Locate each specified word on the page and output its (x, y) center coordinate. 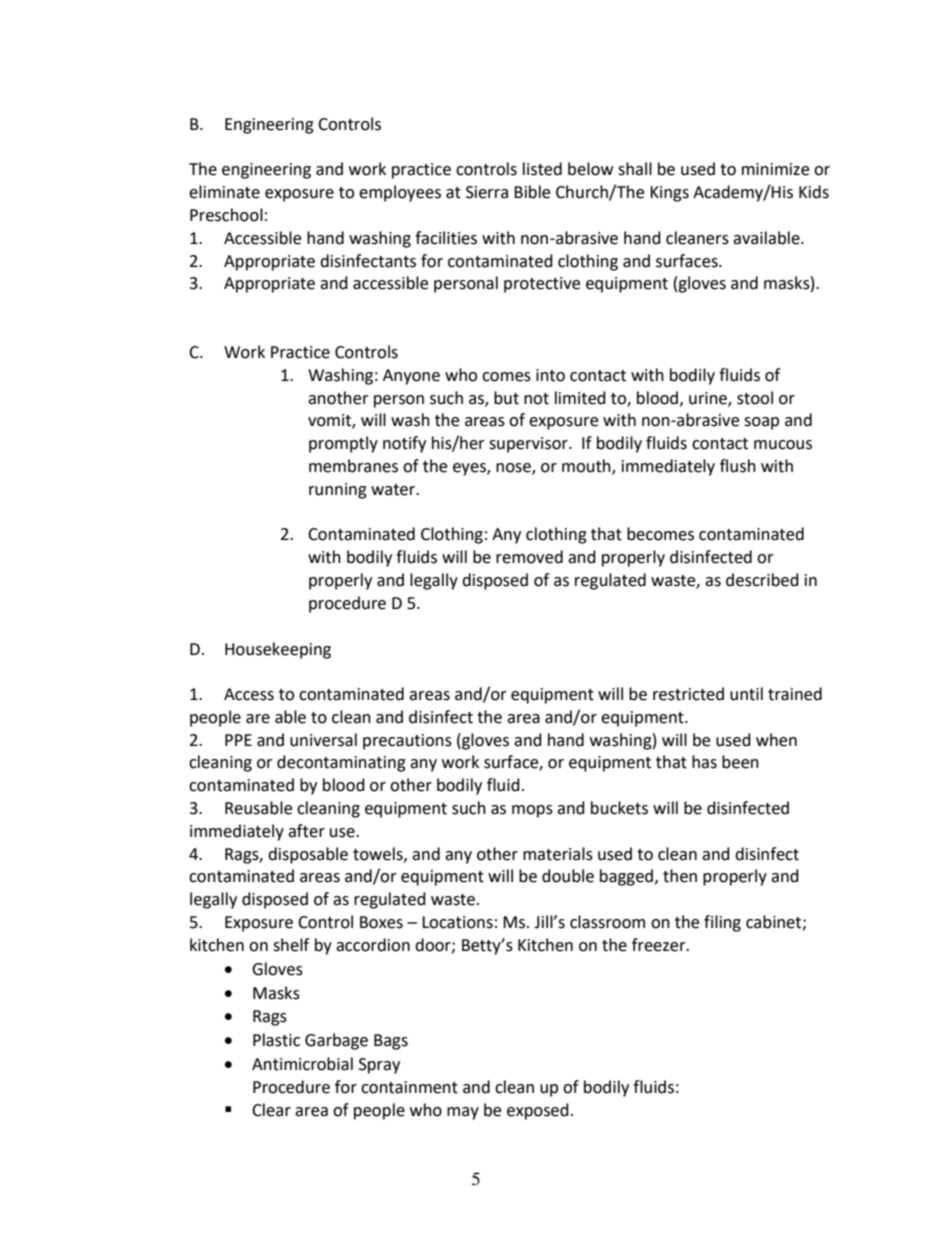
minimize (775, 169)
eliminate (224, 192)
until (746, 694)
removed (529, 557)
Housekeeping (278, 650)
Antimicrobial (302, 1064)
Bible (532, 192)
